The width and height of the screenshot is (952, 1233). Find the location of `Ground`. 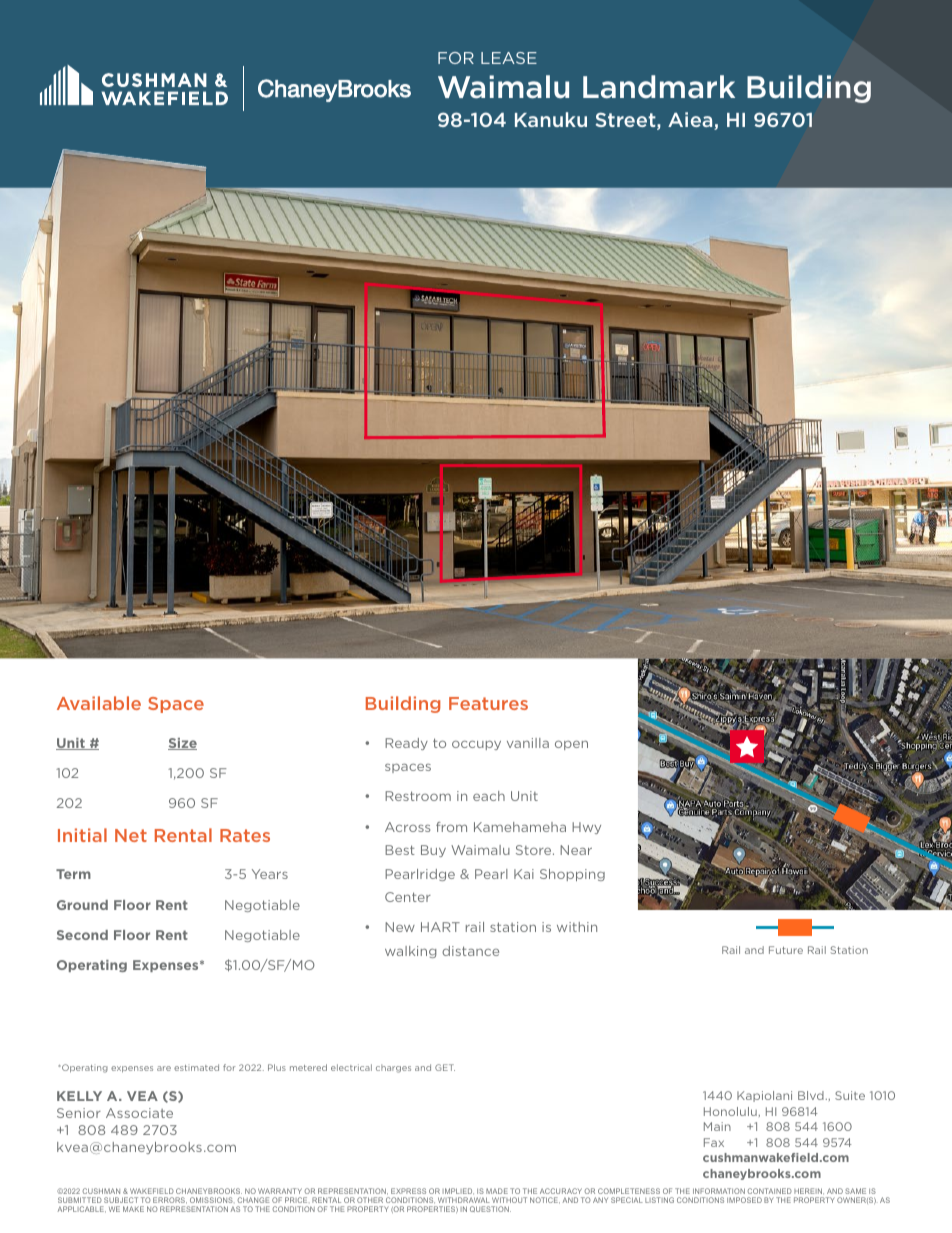

Ground is located at coordinates (82, 905).
